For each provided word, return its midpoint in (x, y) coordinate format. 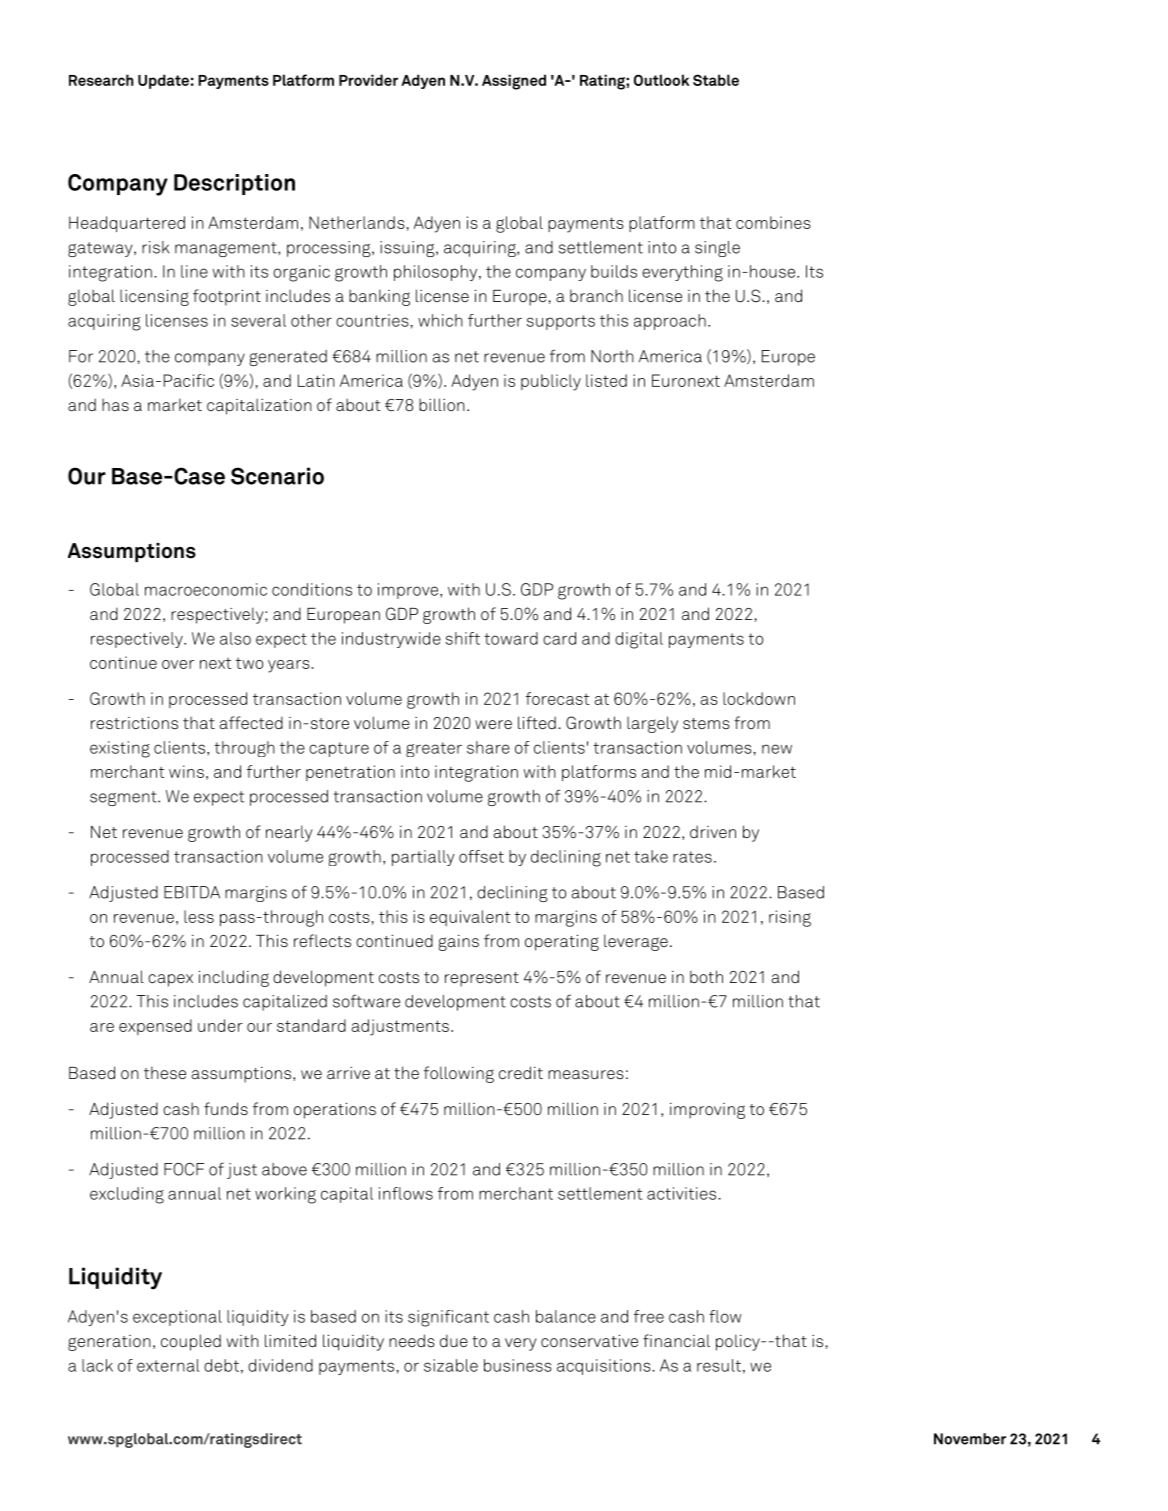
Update (163, 81)
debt (221, 1365)
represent (482, 979)
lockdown (759, 698)
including (234, 978)
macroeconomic (206, 589)
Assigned (514, 82)
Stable (716, 80)
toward (511, 638)
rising (790, 918)
